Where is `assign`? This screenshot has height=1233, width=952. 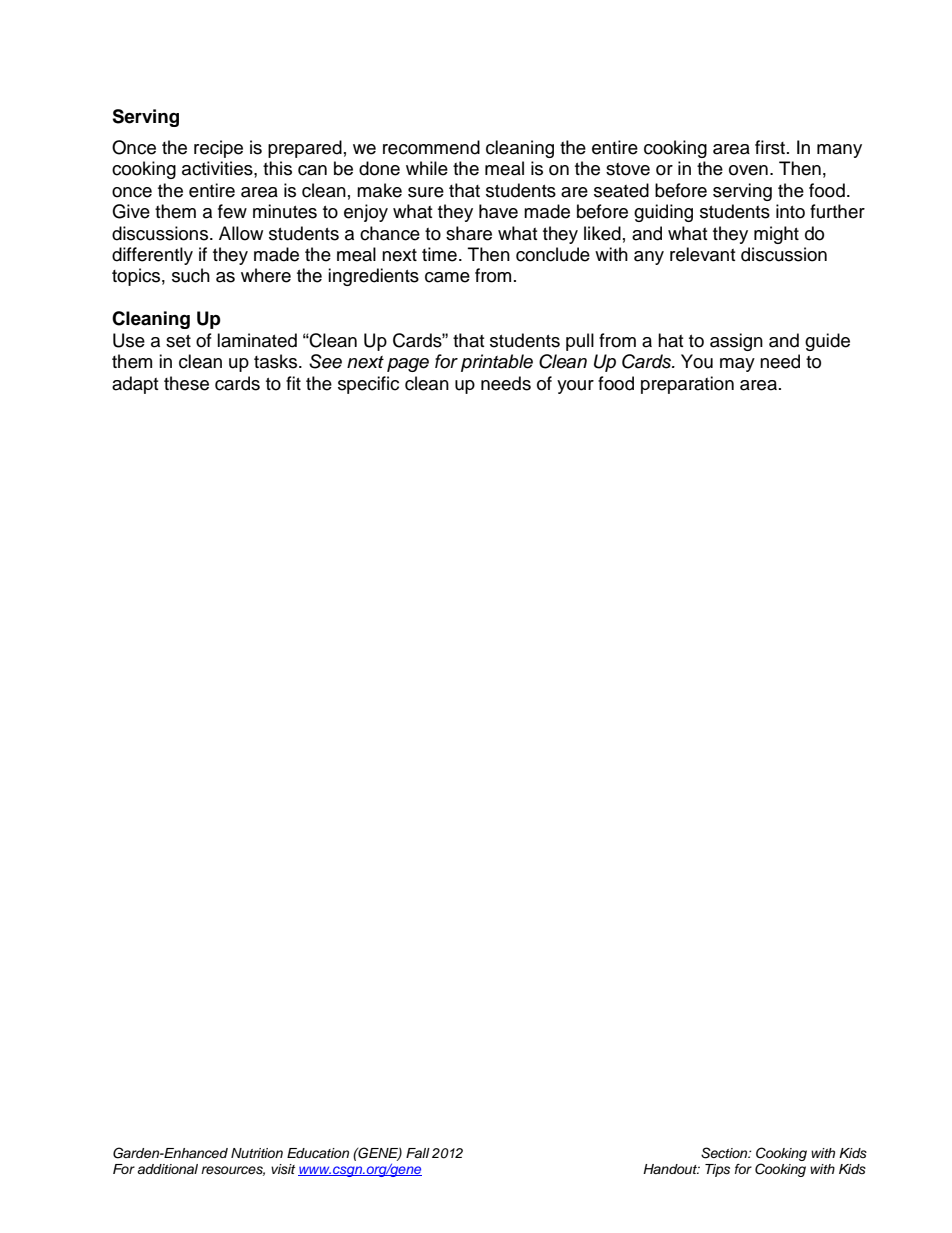 assign is located at coordinates (736, 342).
